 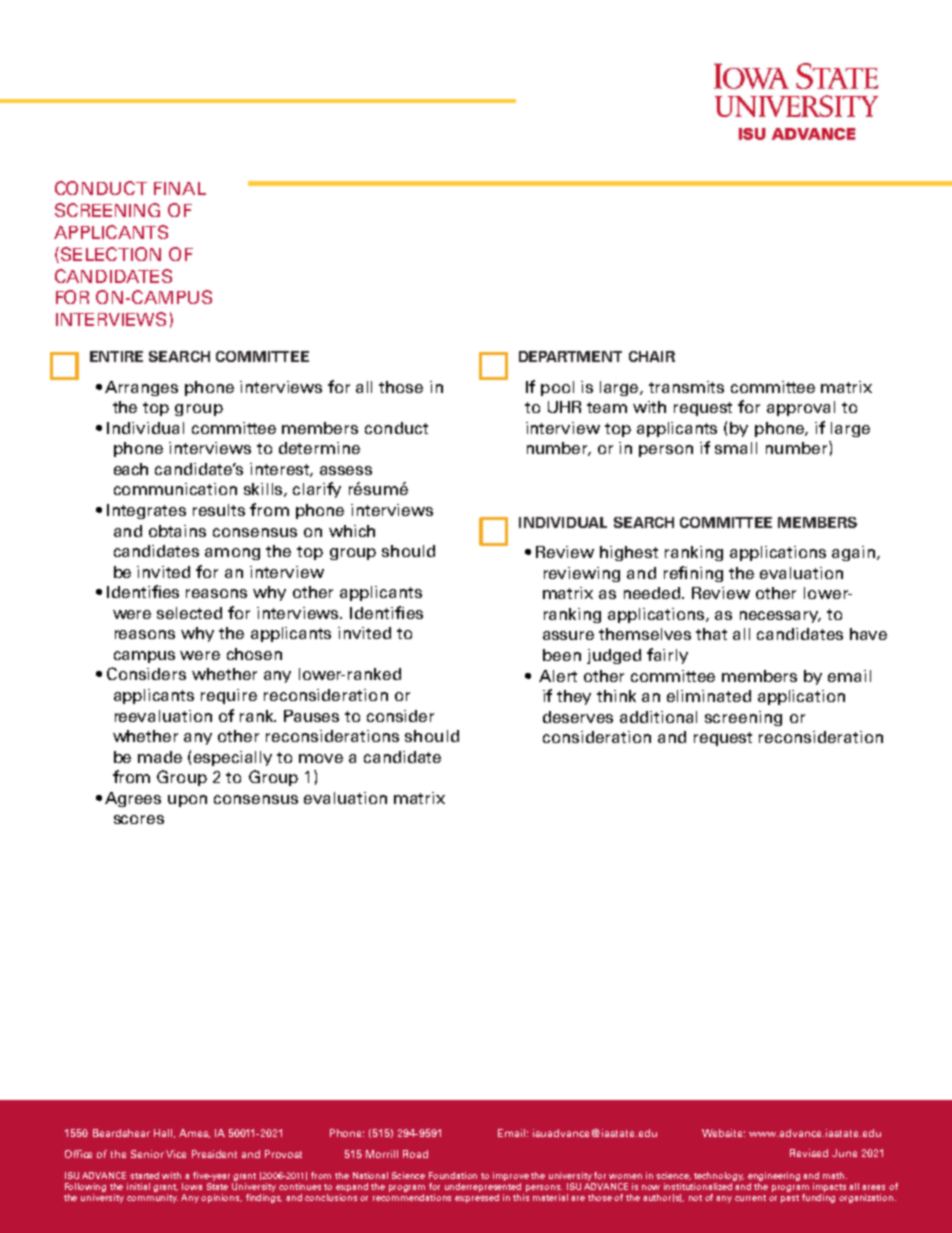 What do you see at coordinates (176, 1154) in the screenshot?
I see `Vice` at bounding box center [176, 1154].
